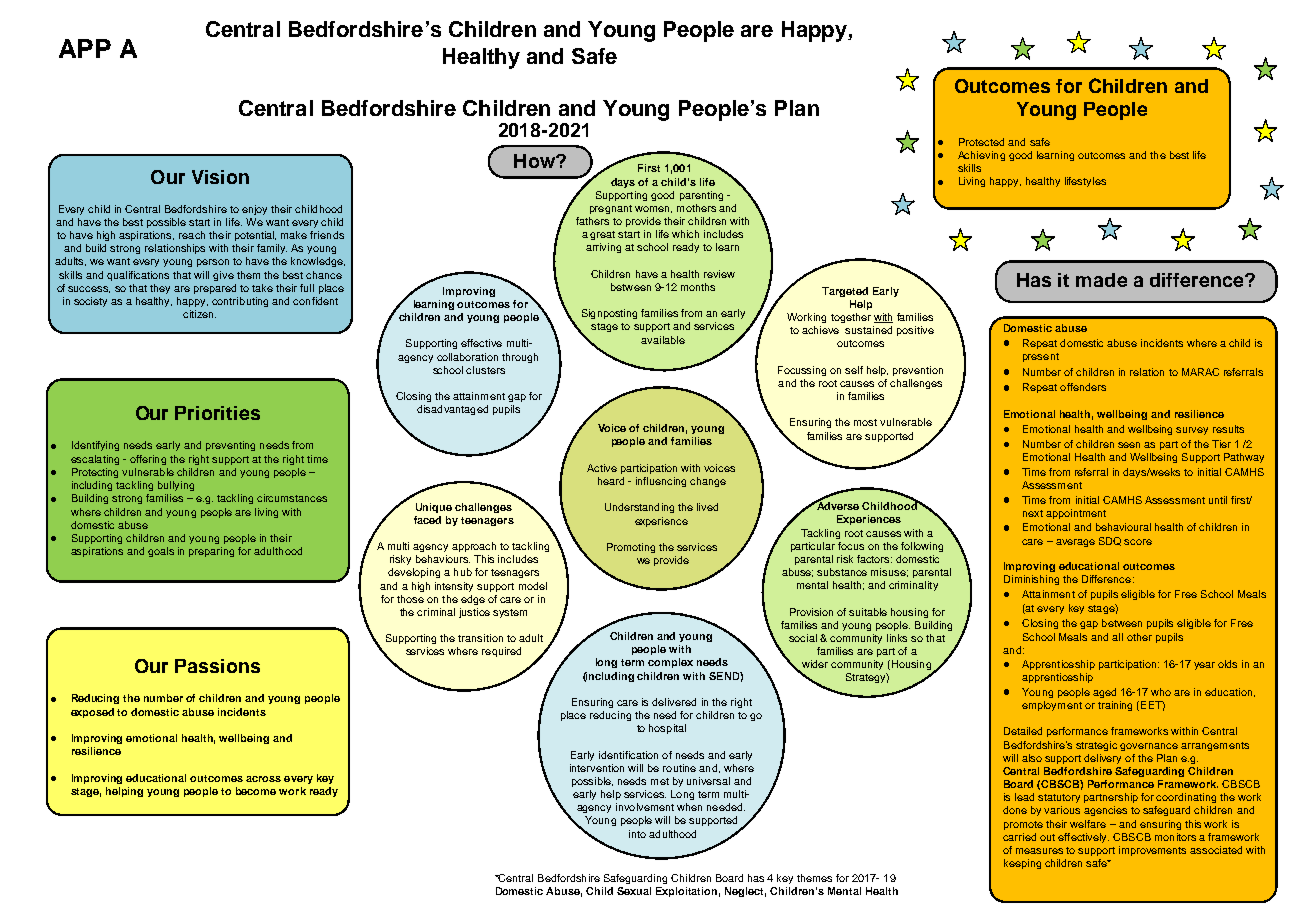  What do you see at coordinates (217, 666) in the screenshot?
I see `Passions` at bounding box center [217, 666].
